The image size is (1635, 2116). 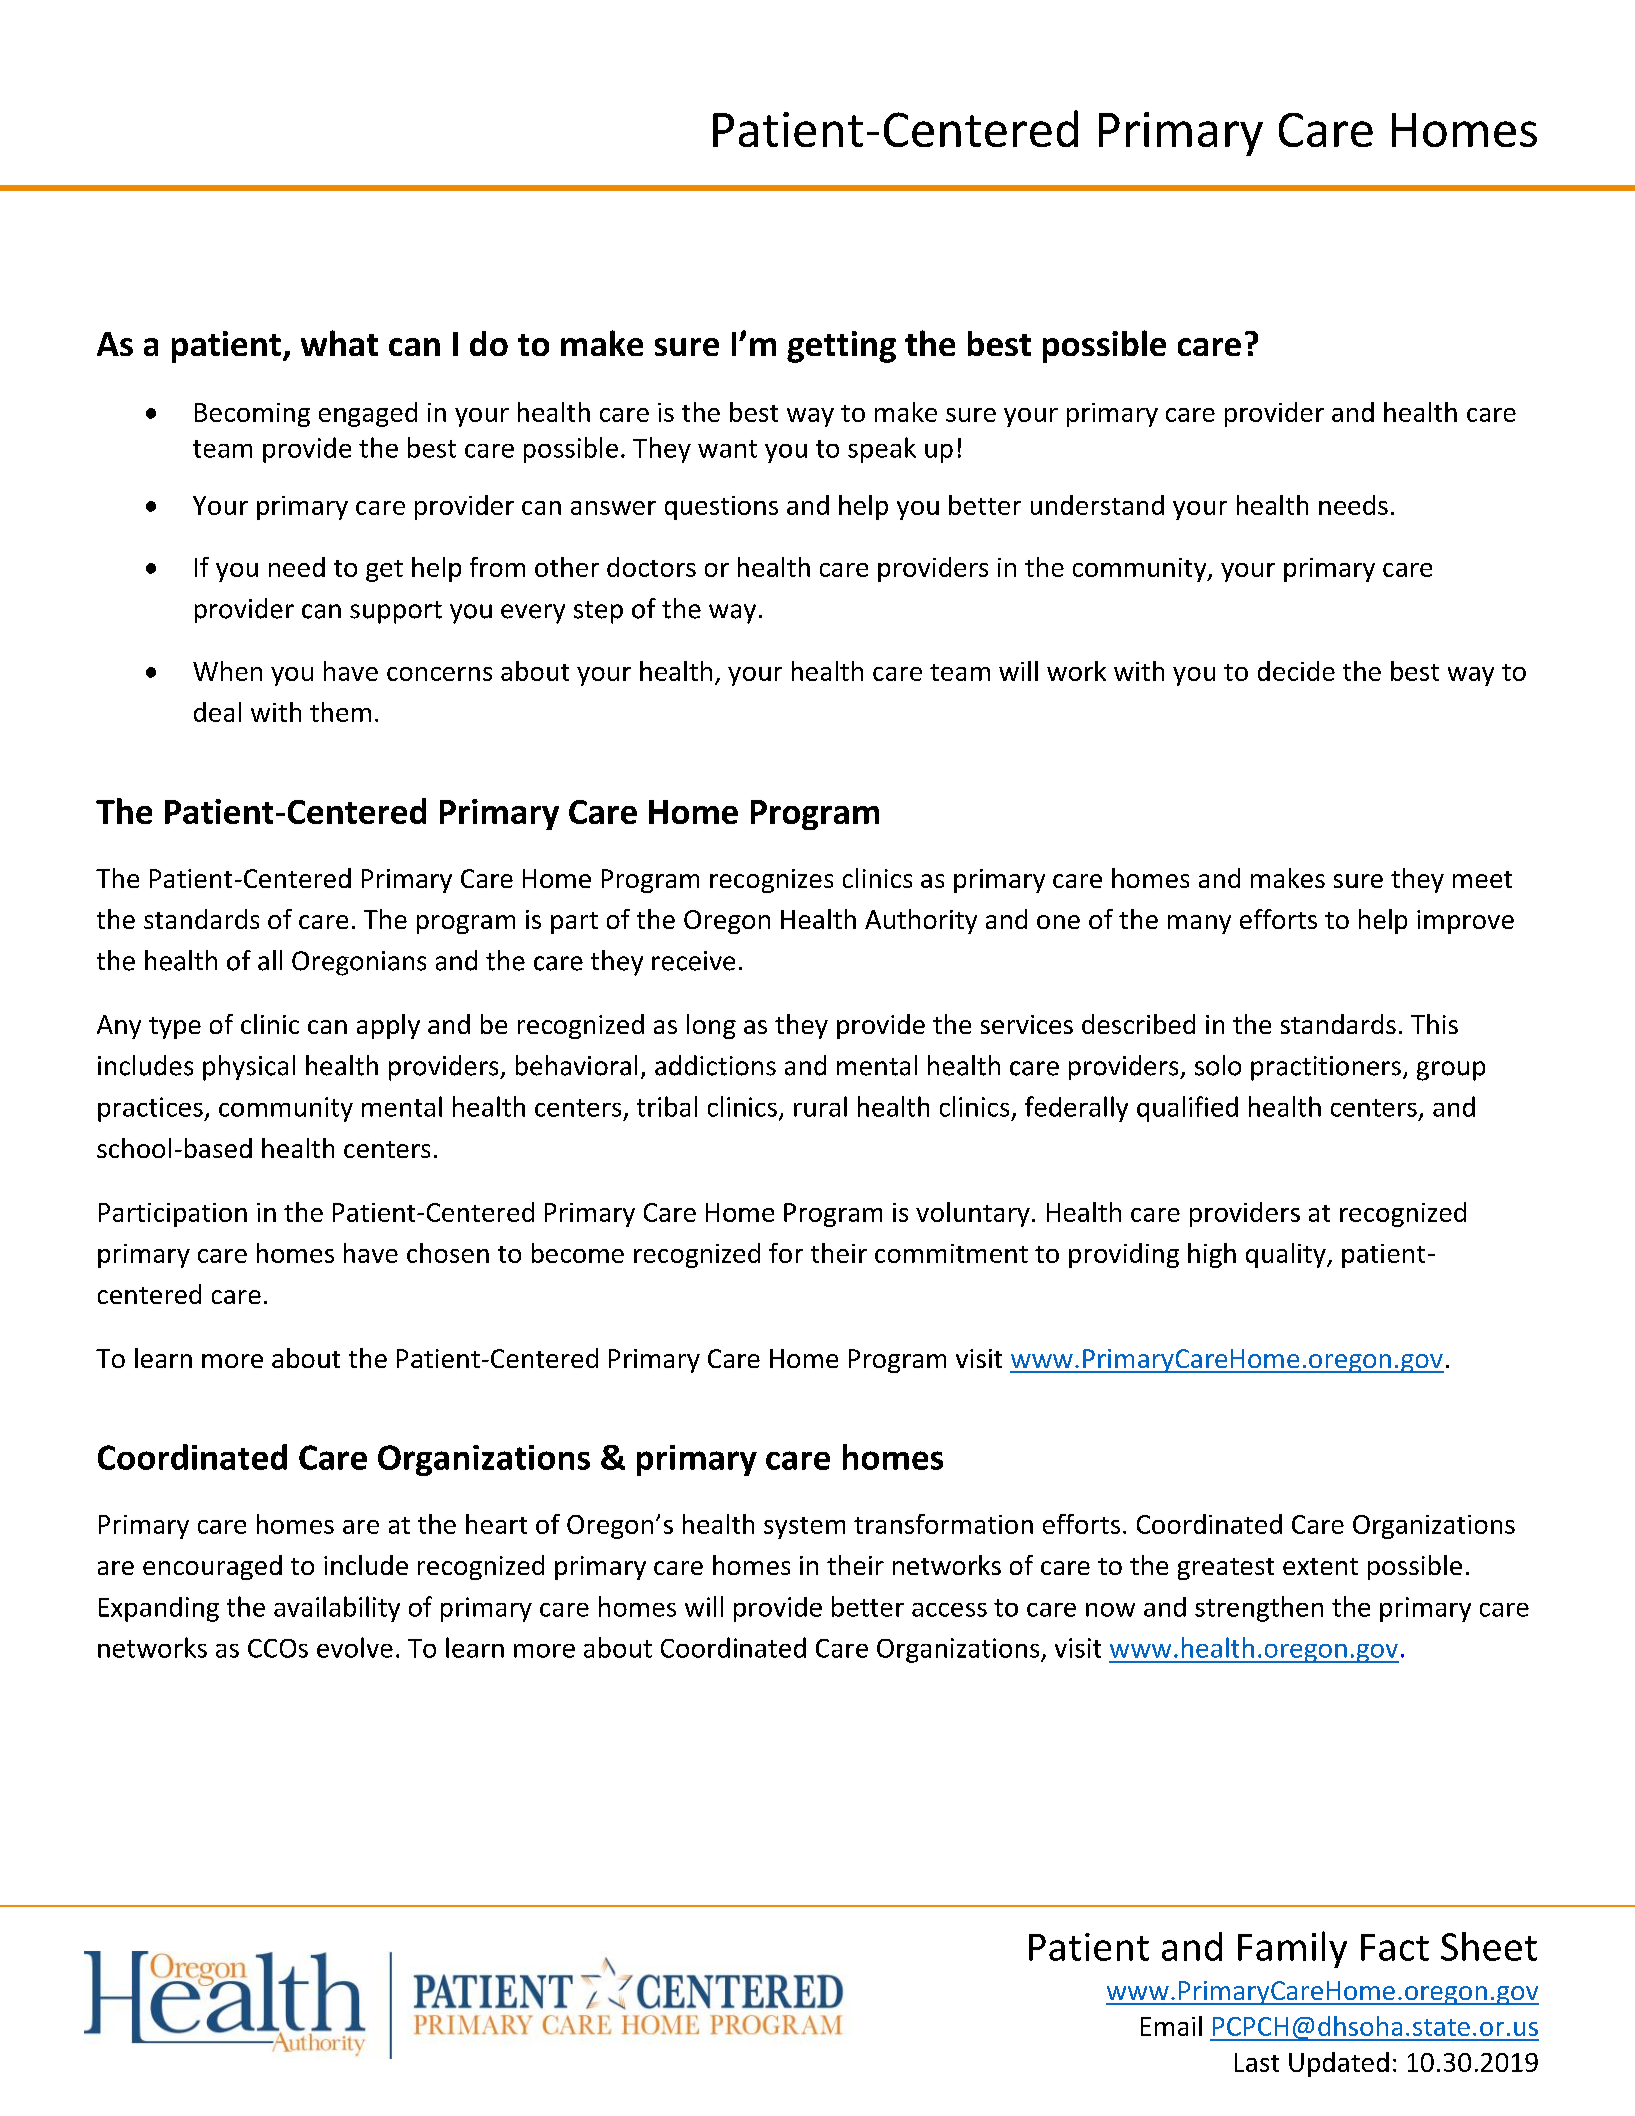 What do you see at coordinates (841, 347) in the page?
I see `getting` at bounding box center [841, 347].
